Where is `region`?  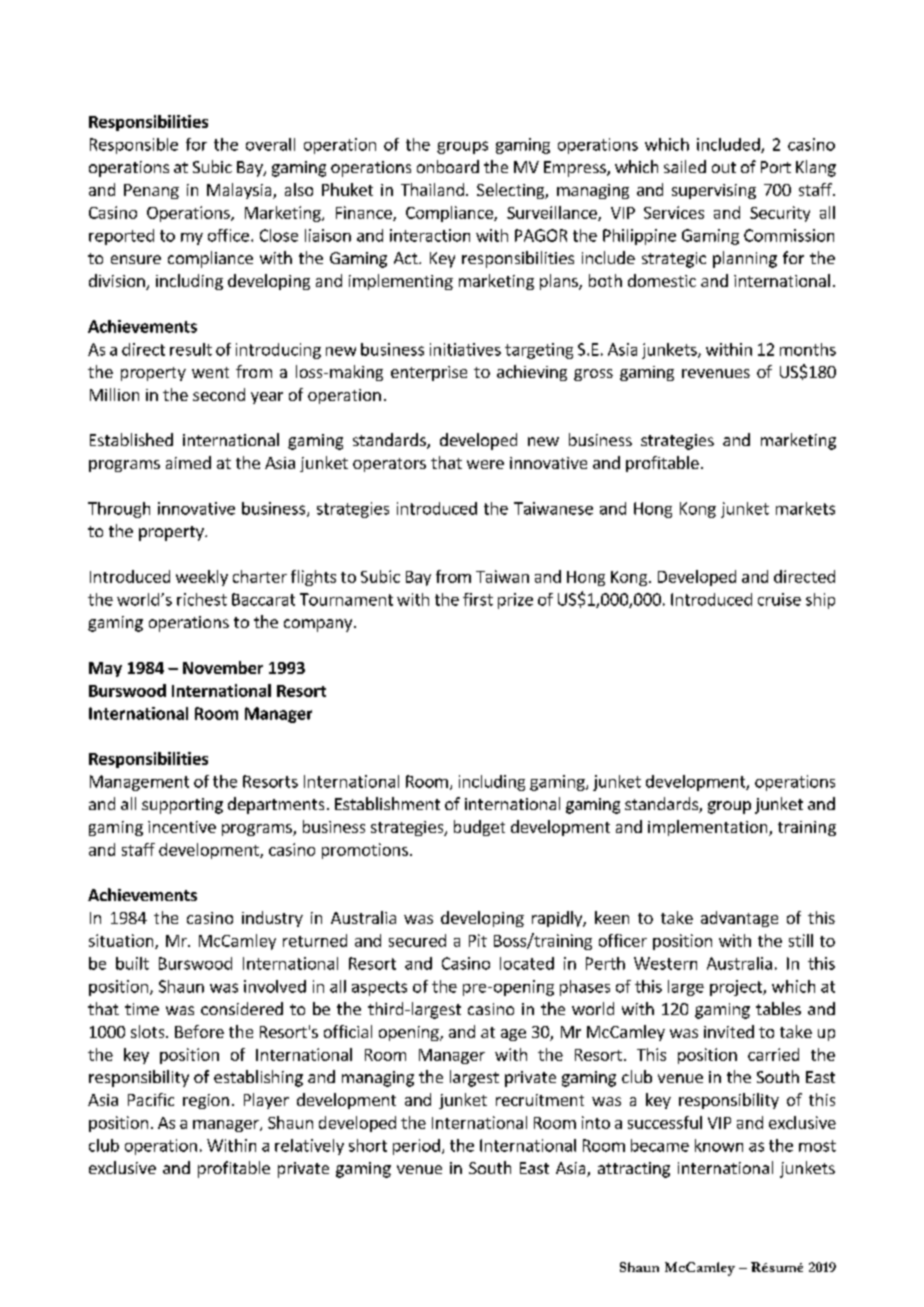
region is located at coordinates (206, 1101).
